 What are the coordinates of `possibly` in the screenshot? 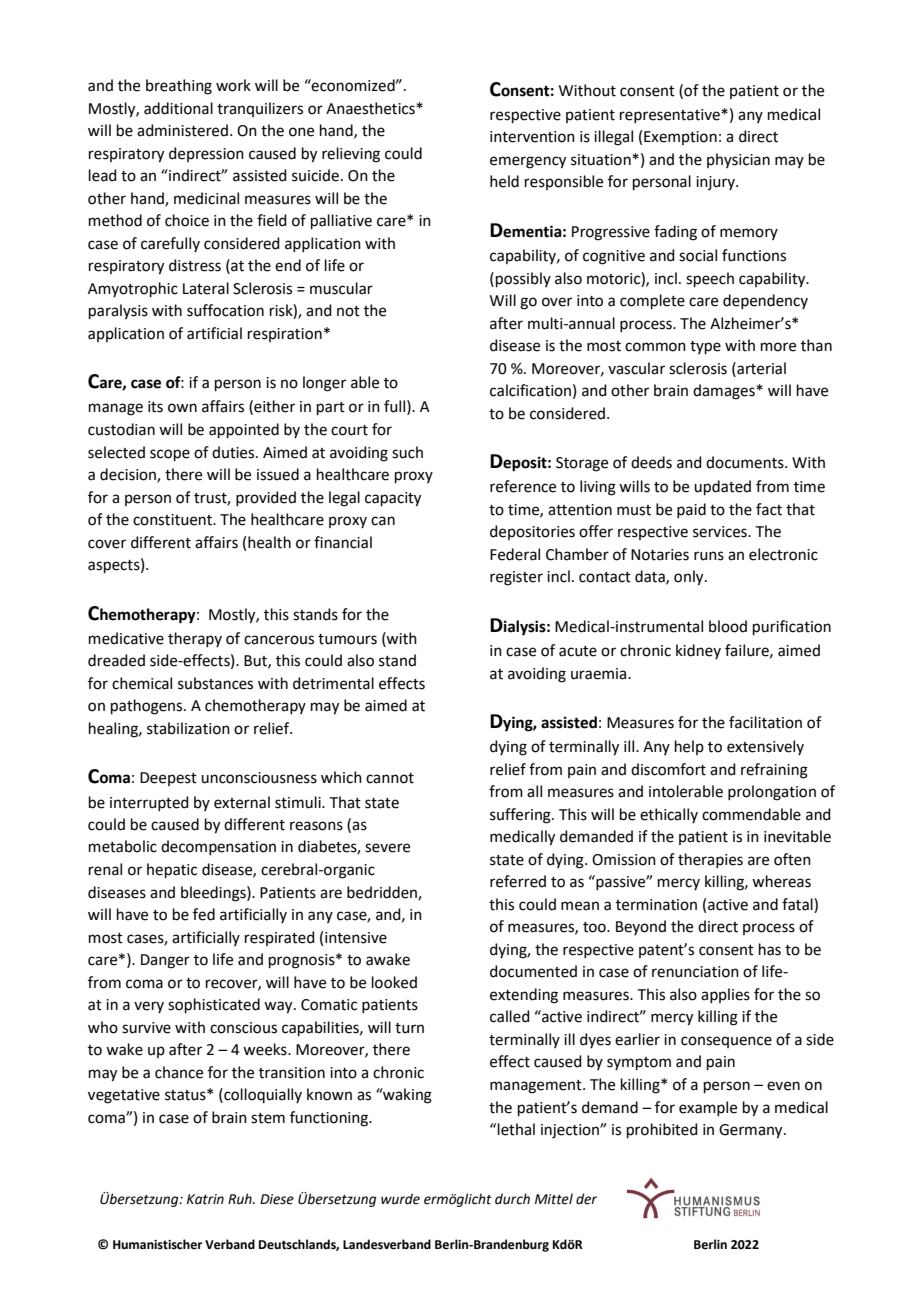 It's located at (523, 279).
